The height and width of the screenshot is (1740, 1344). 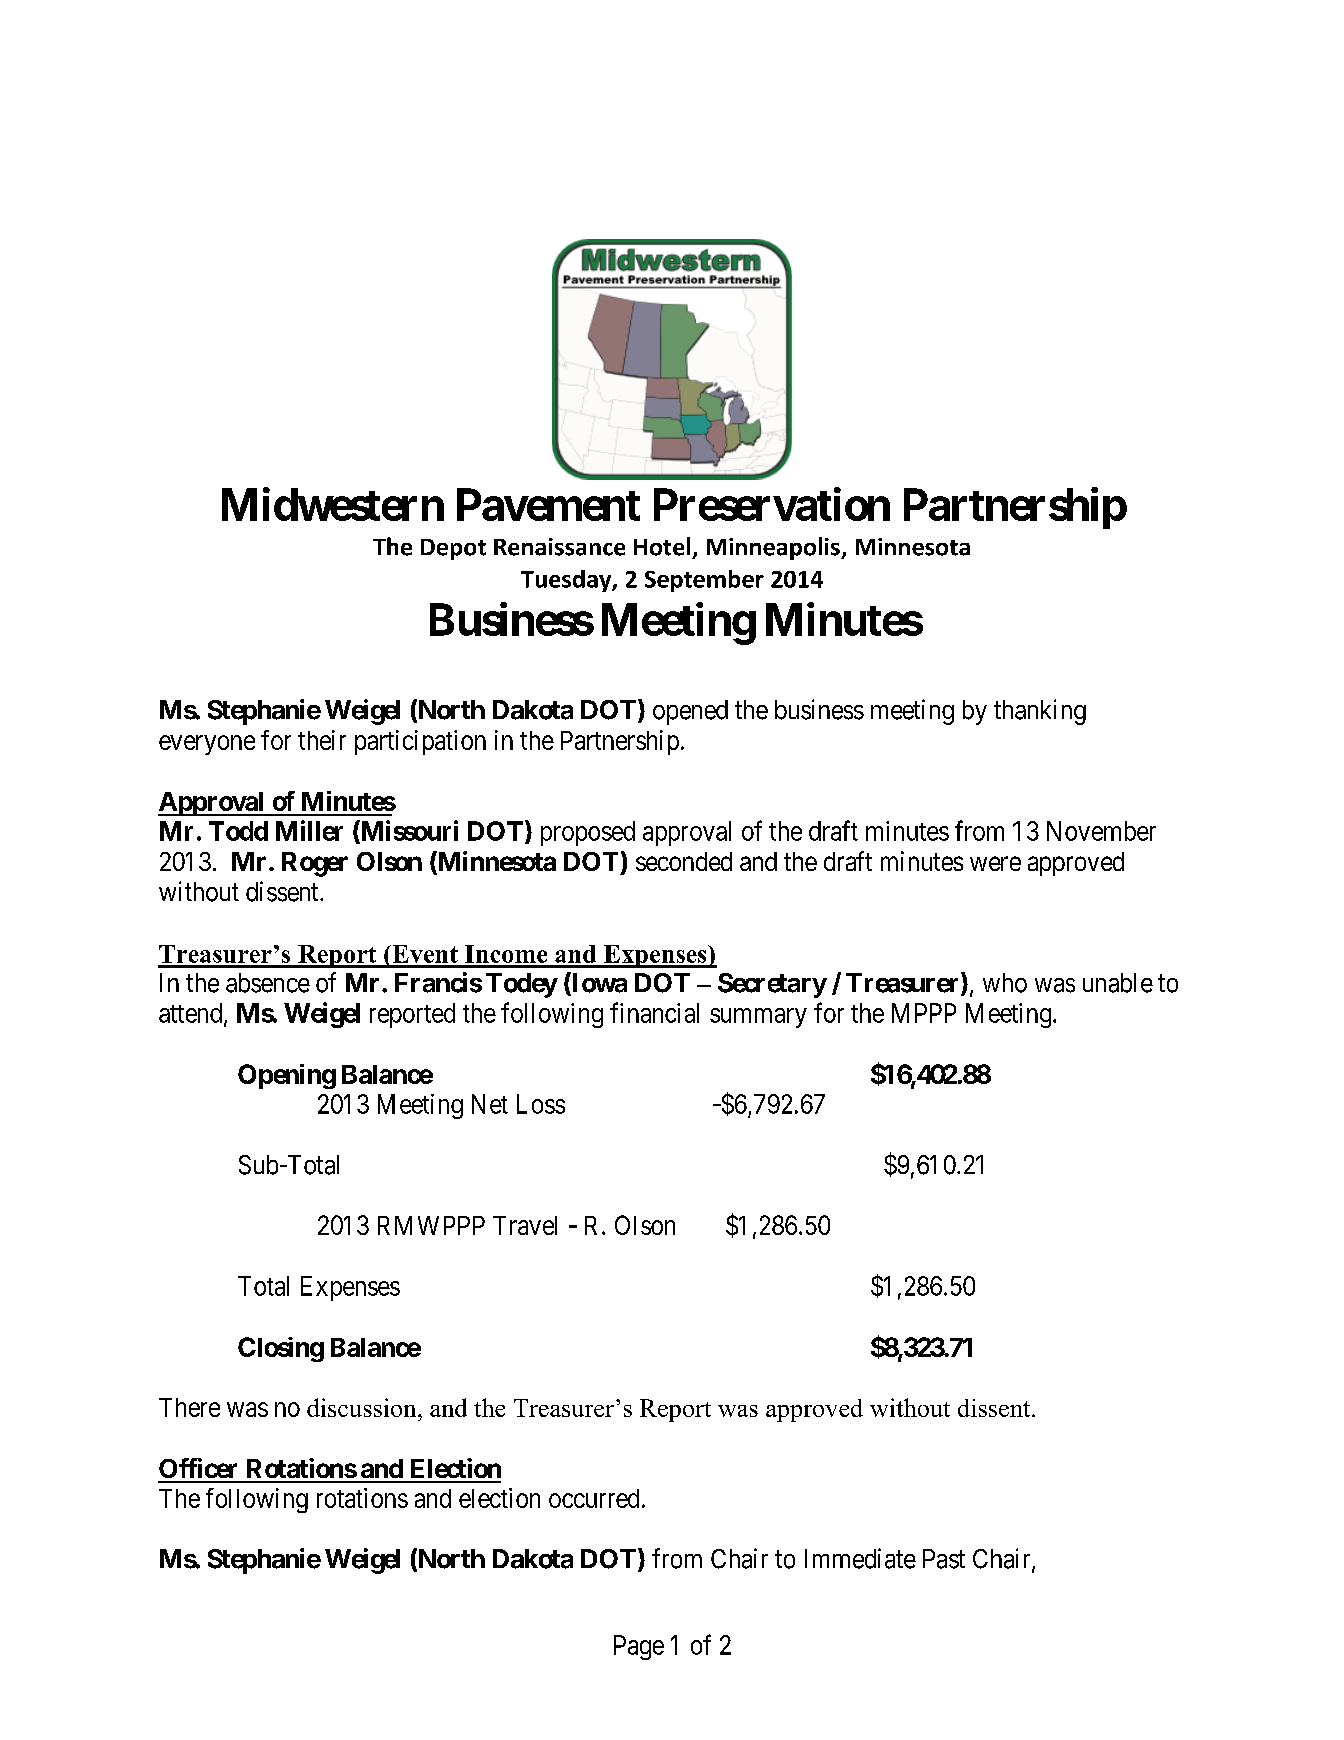 I want to click on Travel, so click(x=525, y=1225).
